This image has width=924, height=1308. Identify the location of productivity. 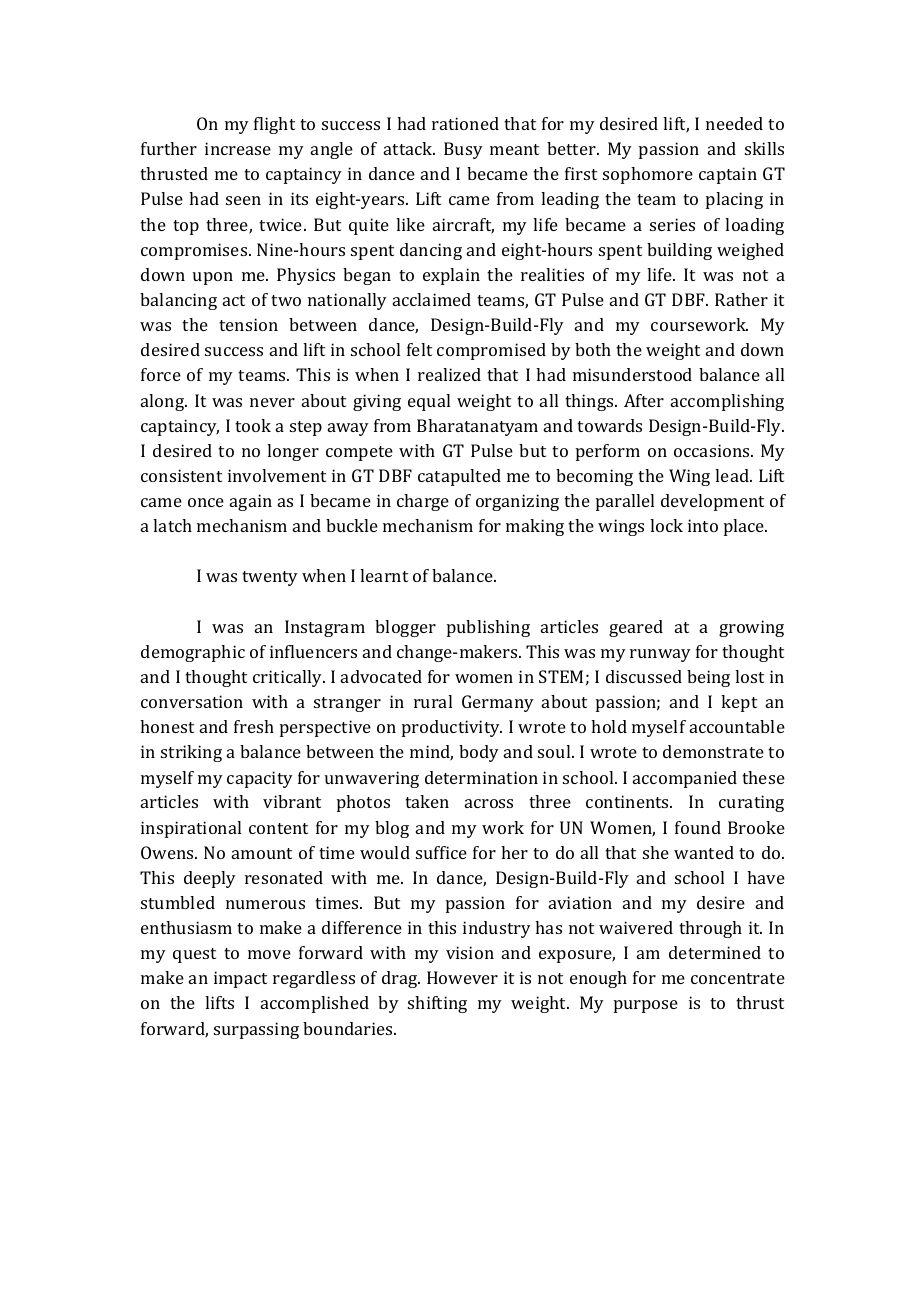
(452, 728).
